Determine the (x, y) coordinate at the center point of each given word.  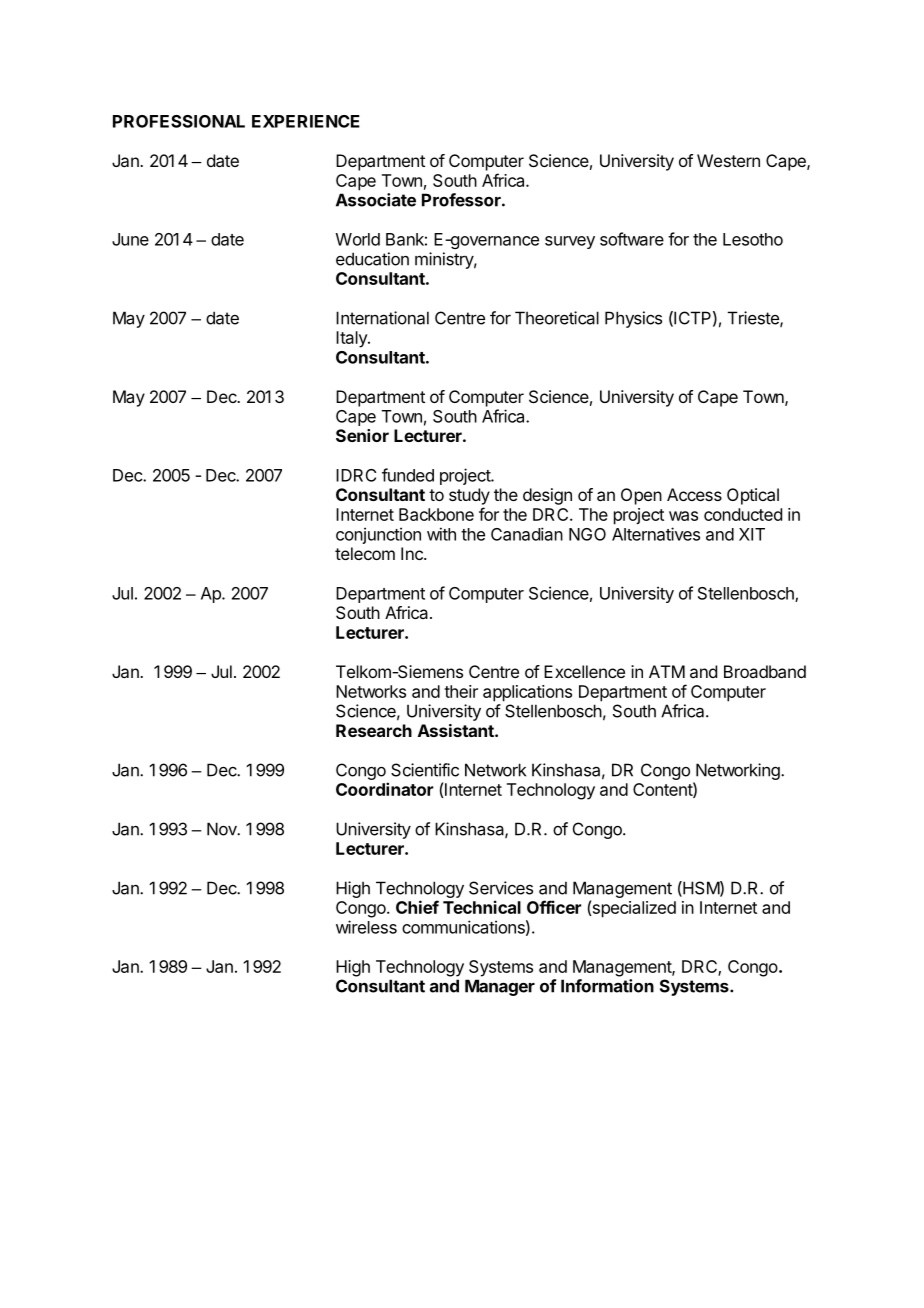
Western (728, 160)
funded (408, 475)
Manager (500, 987)
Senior (362, 435)
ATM (667, 671)
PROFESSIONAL (179, 121)
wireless (366, 927)
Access (694, 494)
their (461, 691)
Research (374, 730)
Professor (462, 200)
